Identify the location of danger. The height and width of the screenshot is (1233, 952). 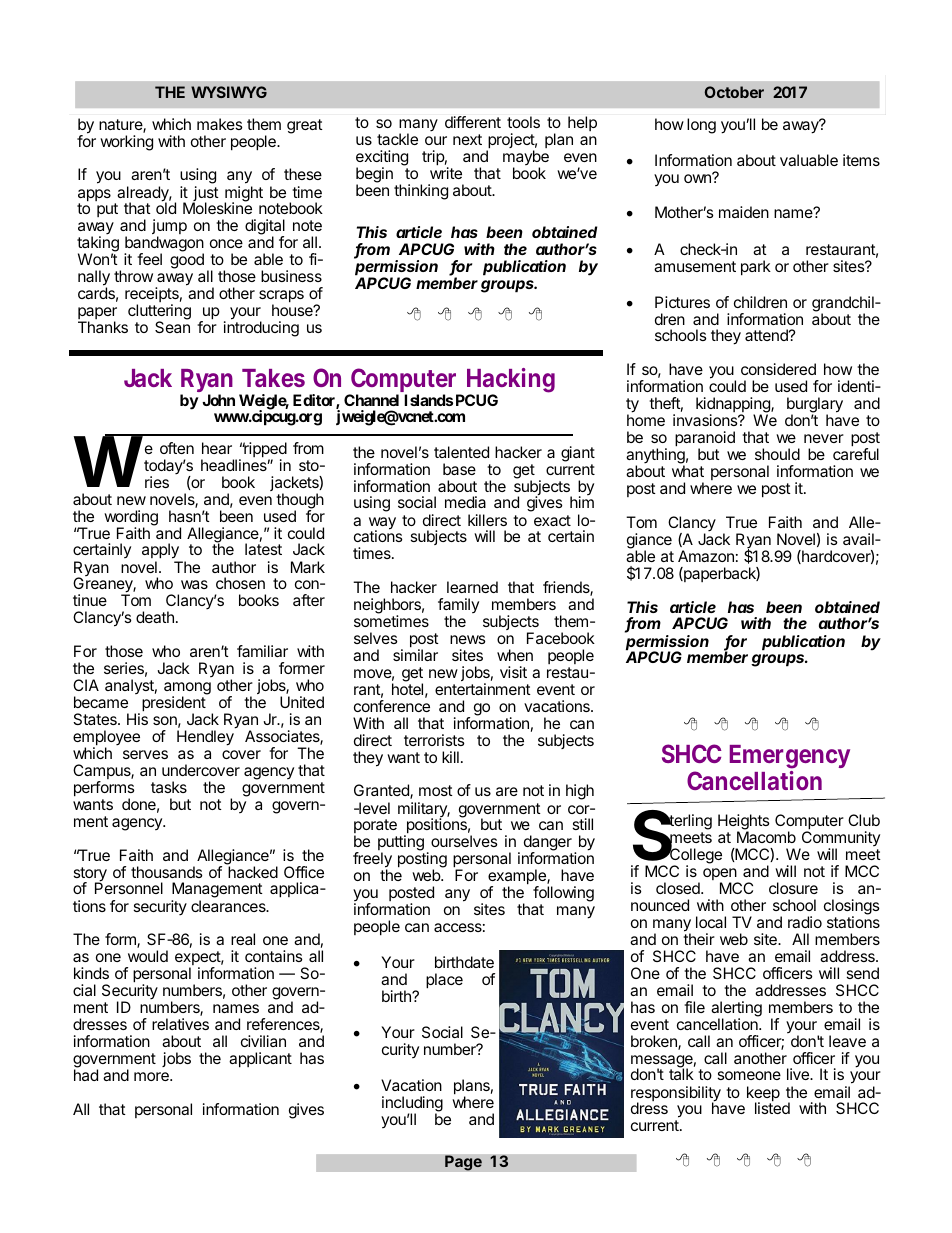
(548, 844).
